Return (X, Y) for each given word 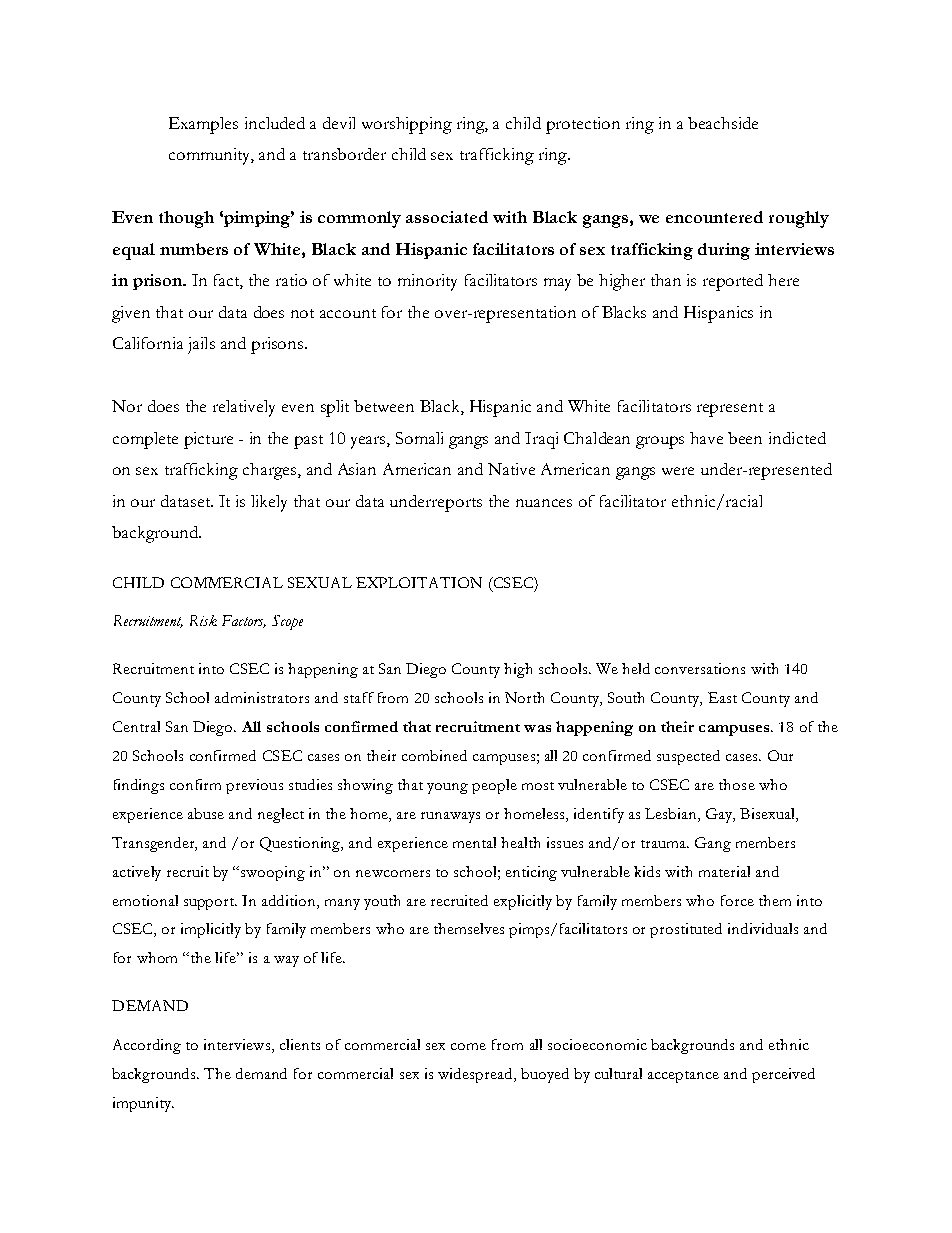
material (724, 871)
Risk (203, 620)
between (384, 406)
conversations (700, 668)
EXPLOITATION (419, 582)
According (147, 1046)
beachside (723, 123)
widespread (476, 1075)
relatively (244, 408)
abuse (206, 813)
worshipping (407, 125)
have (706, 438)
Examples (203, 125)
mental (474, 842)
